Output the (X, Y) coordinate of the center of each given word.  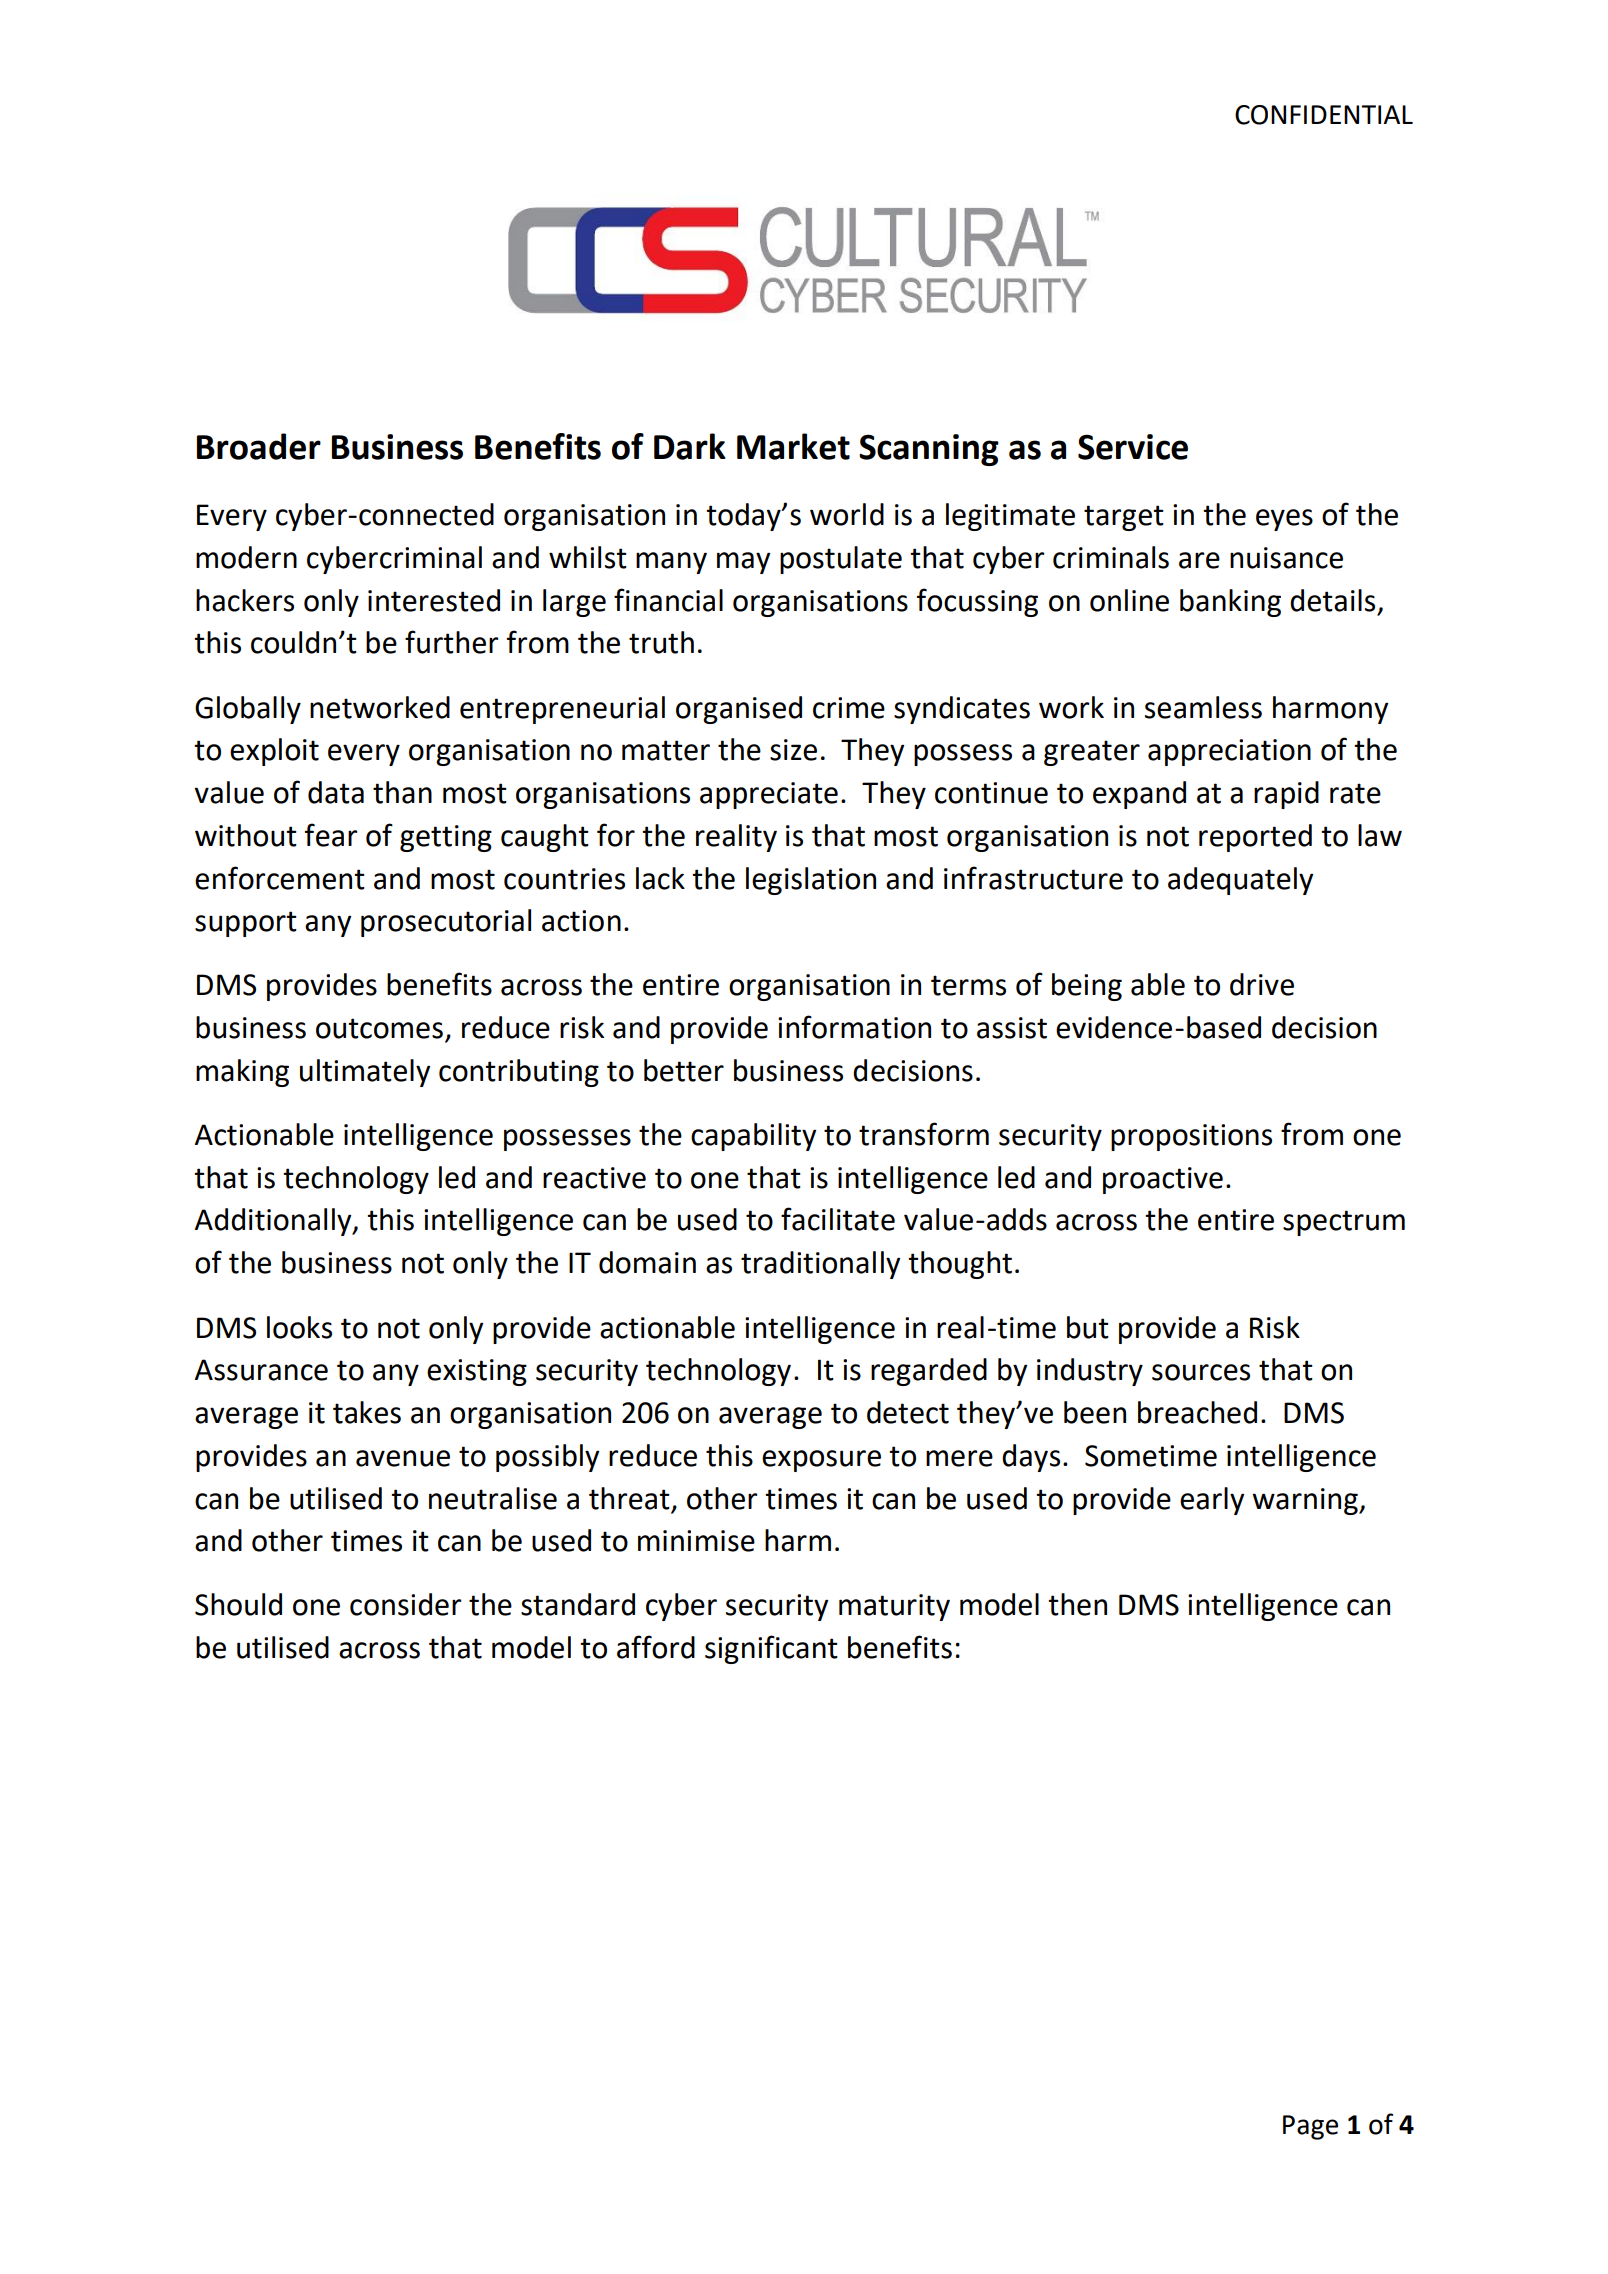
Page (1310, 2127)
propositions (1191, 1137)
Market (793, 446)
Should (238, 1604)
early (1212, 1501)
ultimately (365, 1073)
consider (405, 1604)
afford (656, 1647)
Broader (259, 446)
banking (1230, 603)
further (451, 642)
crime (849, 708)
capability (753, 1137)
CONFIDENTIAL (1324, 115)
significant (771, 1649)
